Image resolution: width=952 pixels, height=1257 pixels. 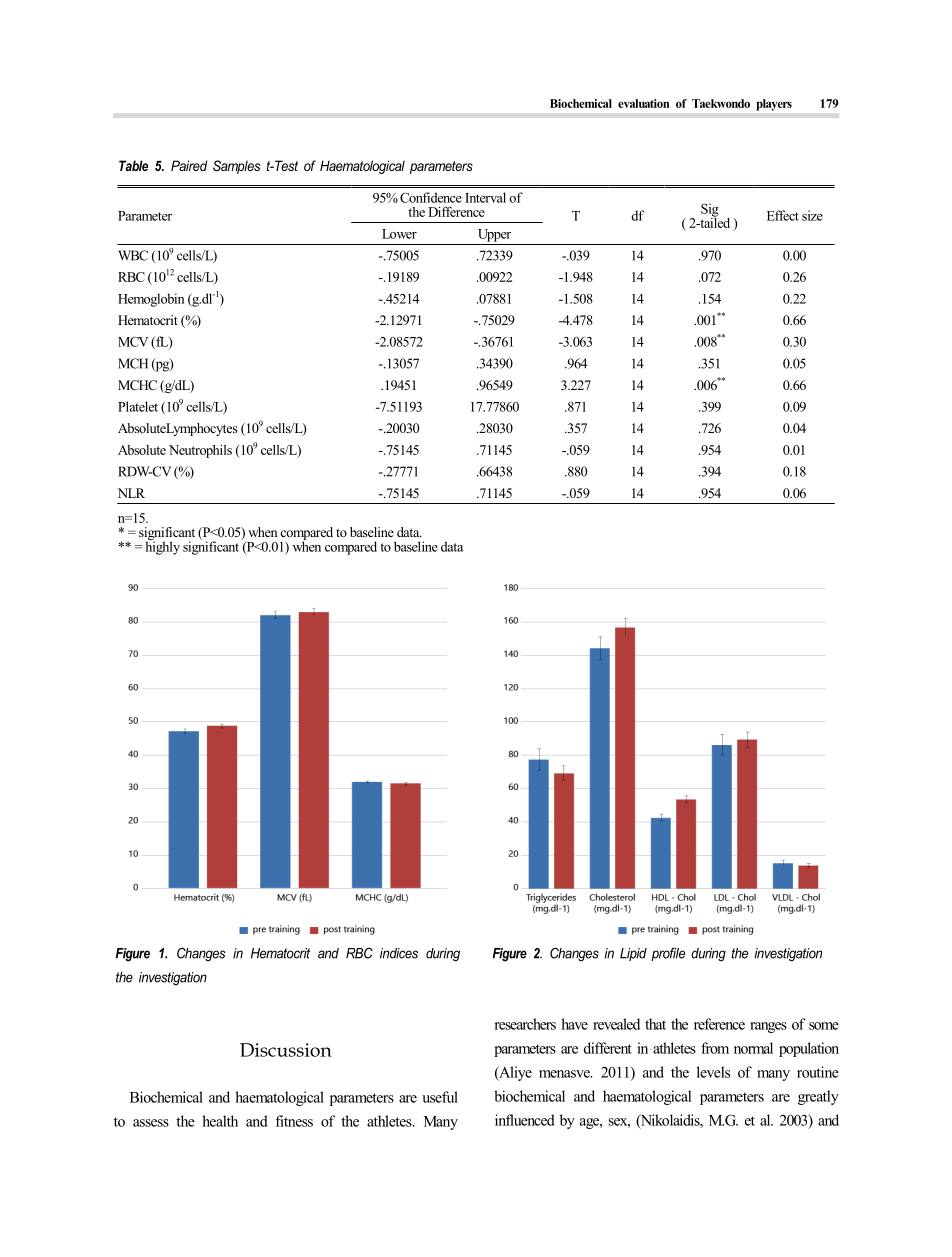 What do you see at coordinates (494, 235) in the image?
I see `Upper` at bounding box center [494, 235].
